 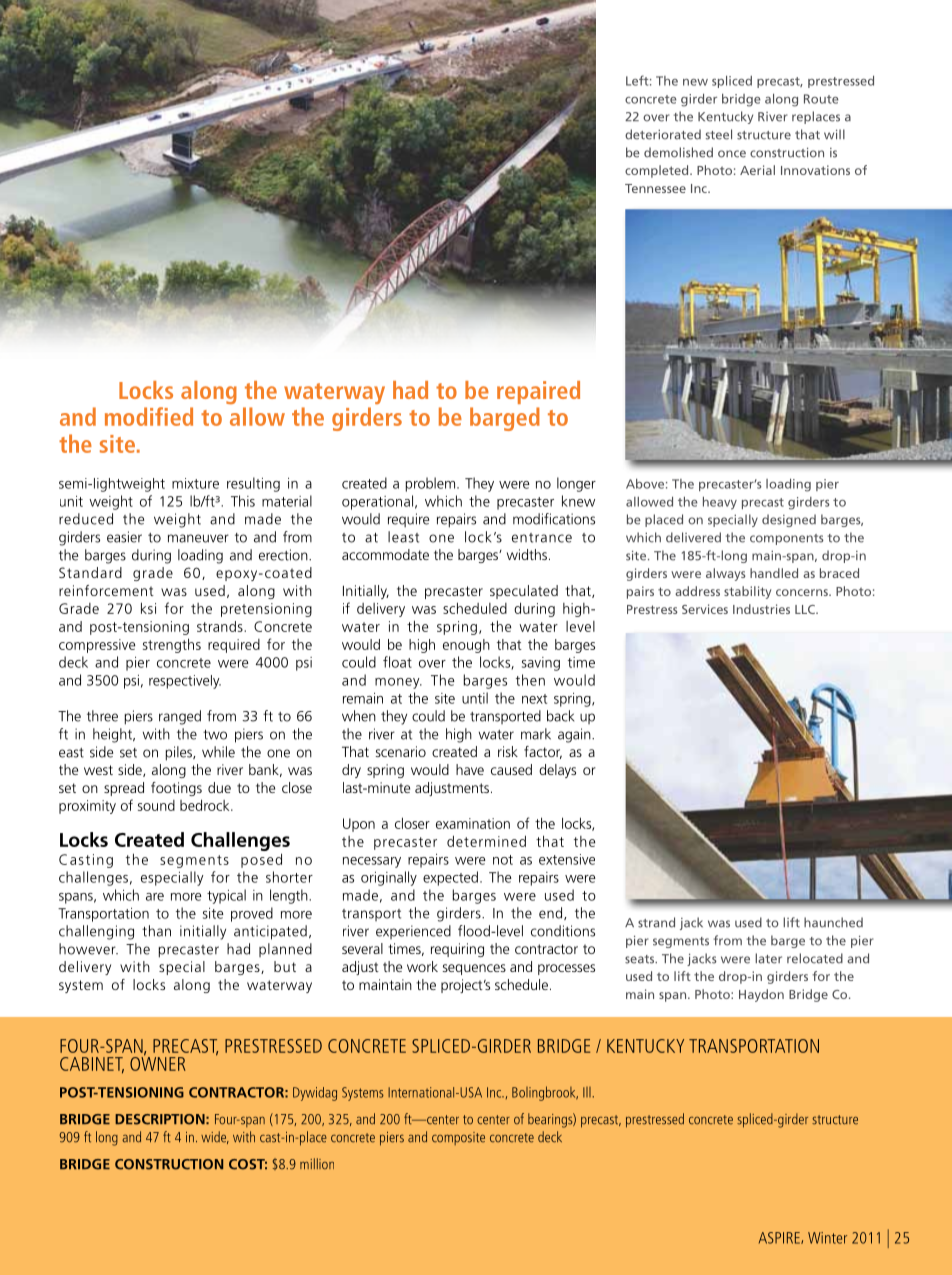 What do you see at coordinates (768, 958) in the screenshot?
I see `later` at bounding box center [768, 958].
